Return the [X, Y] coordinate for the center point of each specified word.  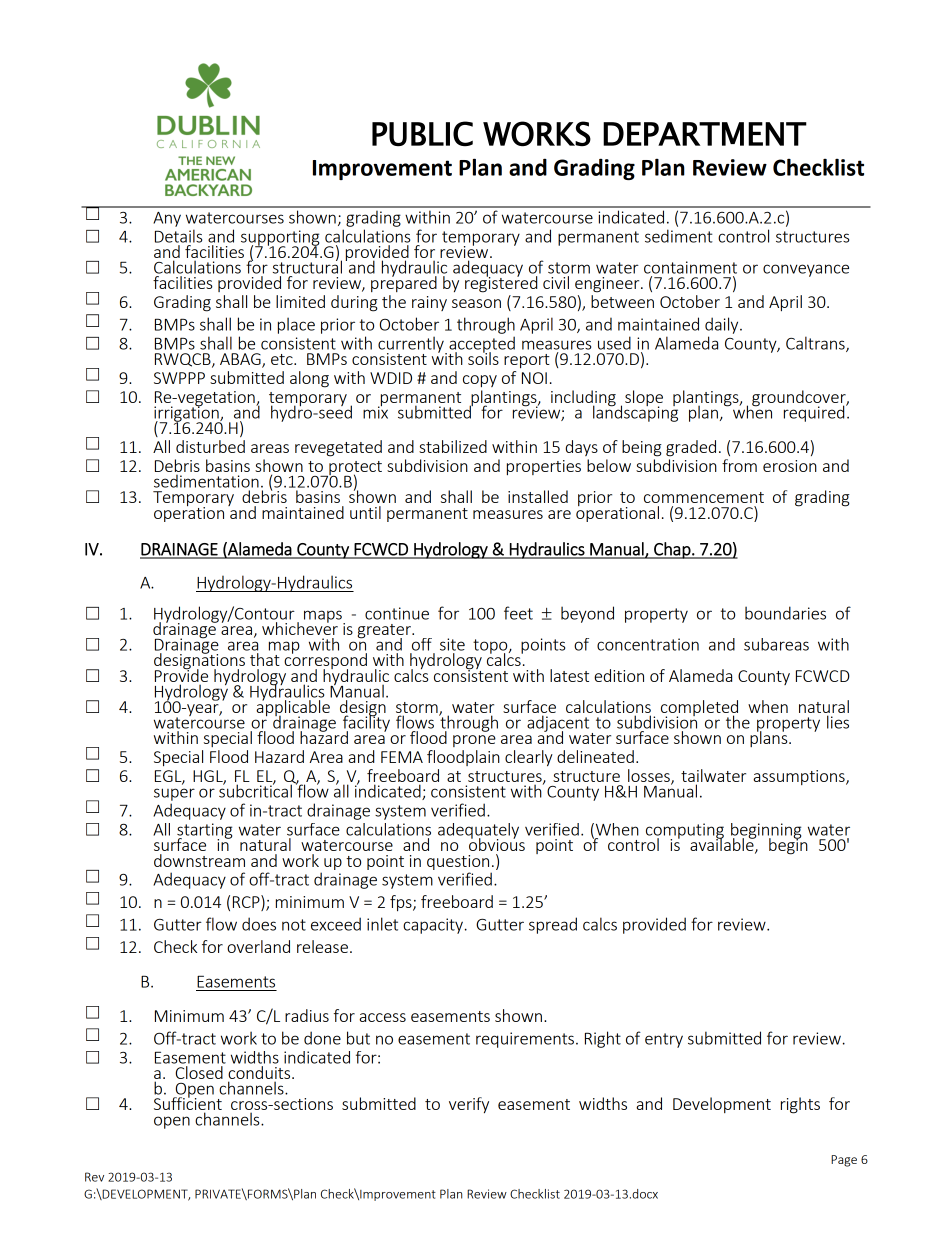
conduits [260, 1074]
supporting [280, 239]
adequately [478, 832]
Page [844, 1161]
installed [538, 496]
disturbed [210, 446]
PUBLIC [422, 134]
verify [469, 1105]
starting [204, 832]
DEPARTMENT [705, 134]
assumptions [800, 777]
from [739, 465]
